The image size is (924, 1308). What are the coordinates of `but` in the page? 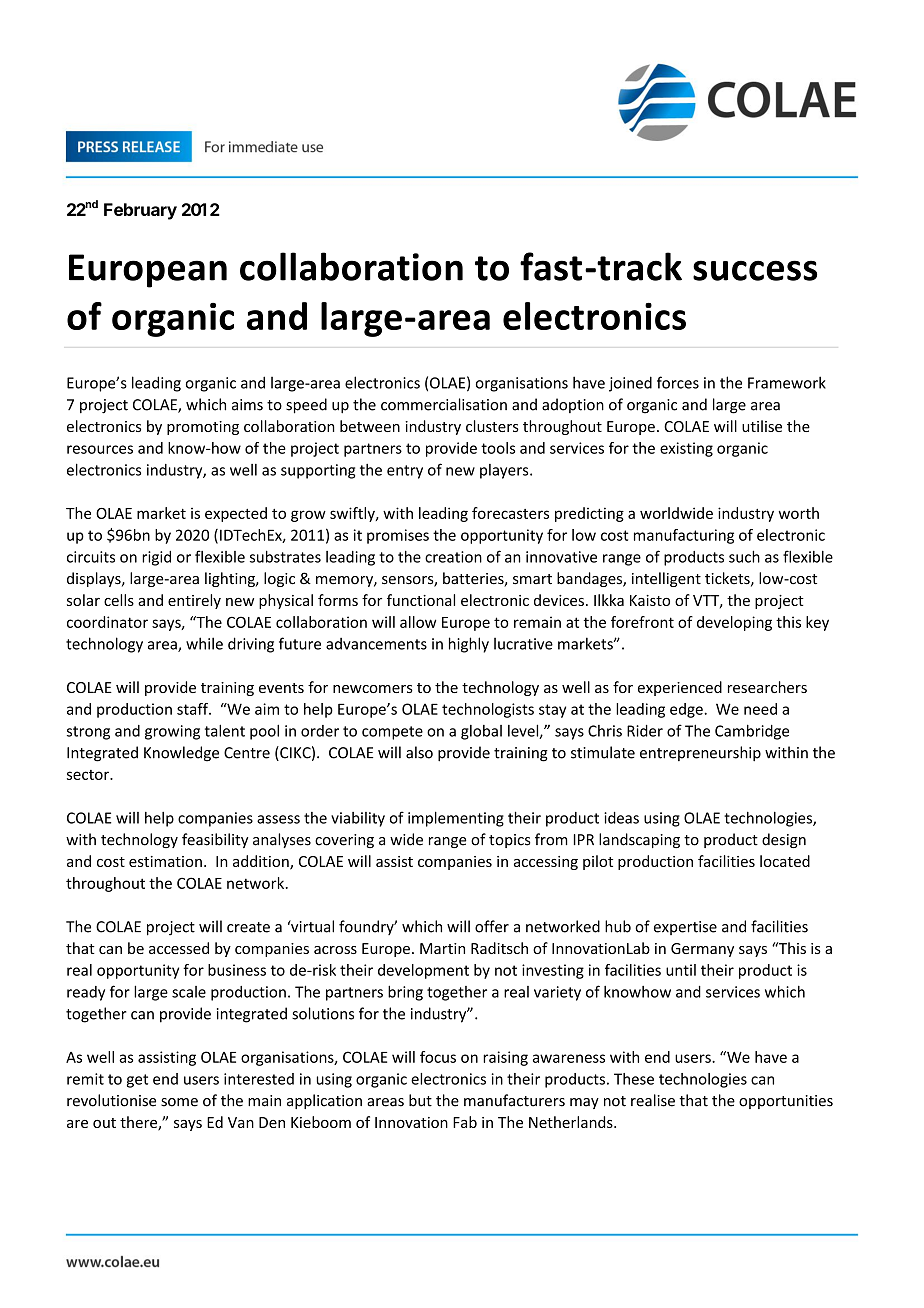 It's located at (420, 1100).
